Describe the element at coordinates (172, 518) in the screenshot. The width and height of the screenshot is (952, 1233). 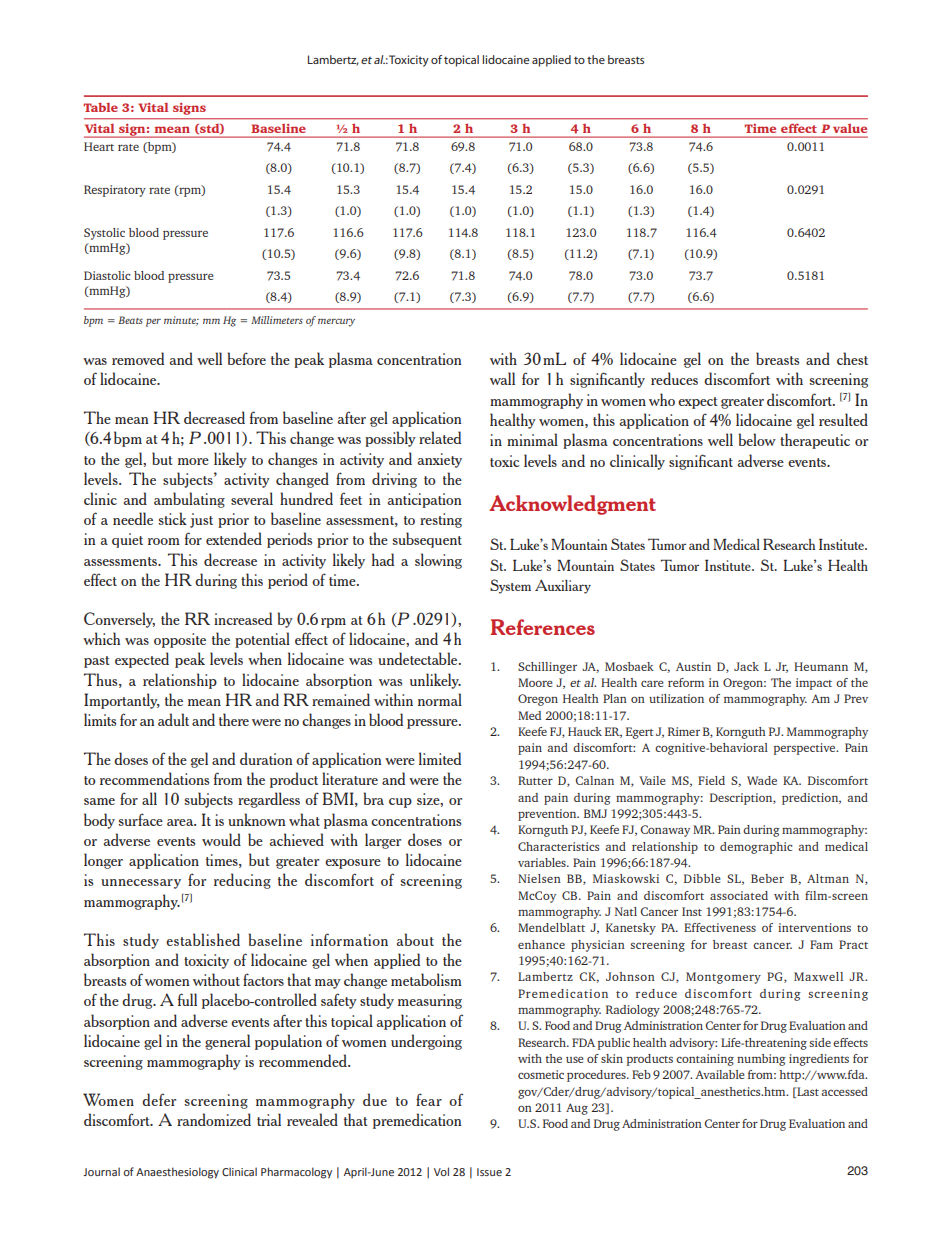
I see `stick` at that location.
